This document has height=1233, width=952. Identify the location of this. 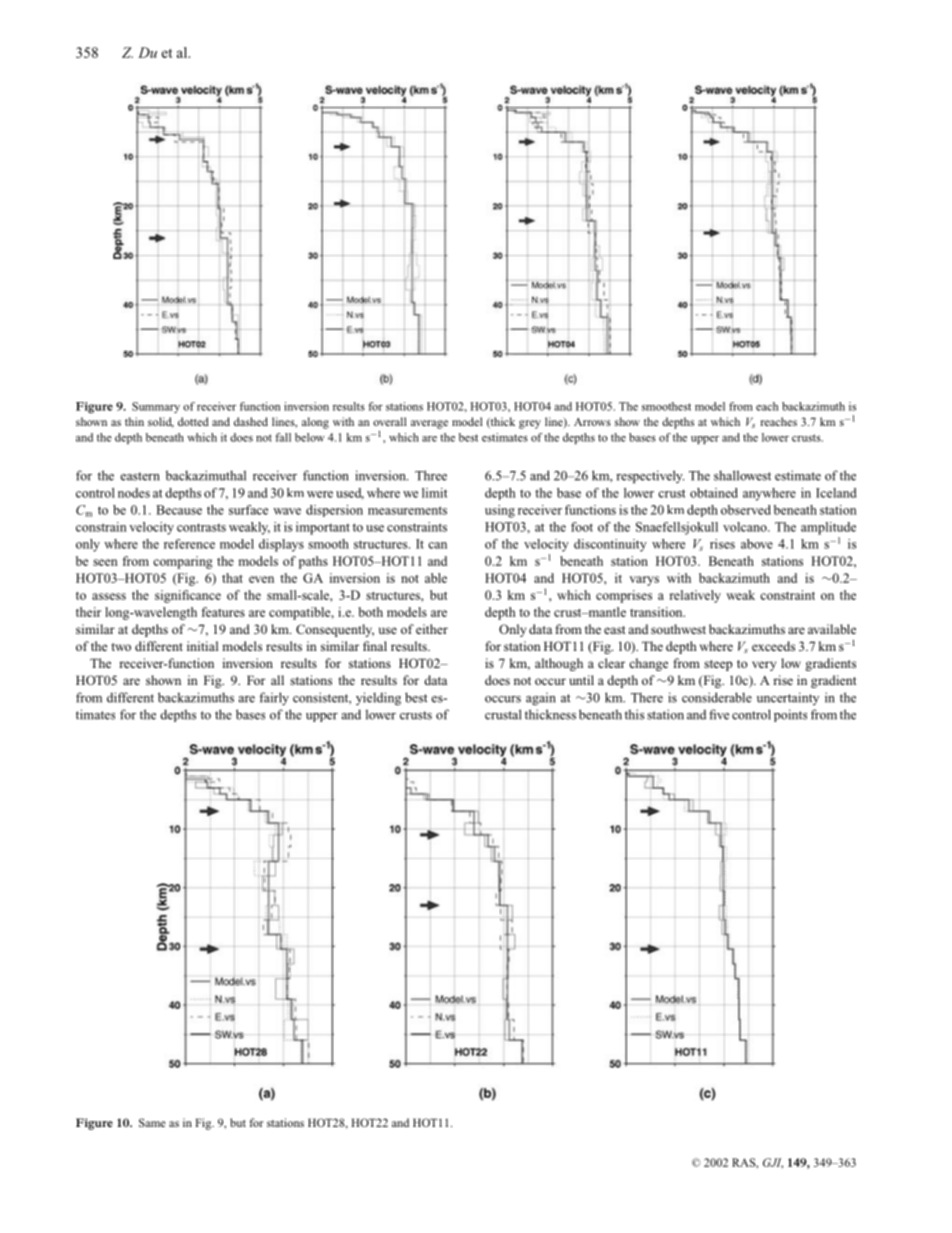
(634, 714).
